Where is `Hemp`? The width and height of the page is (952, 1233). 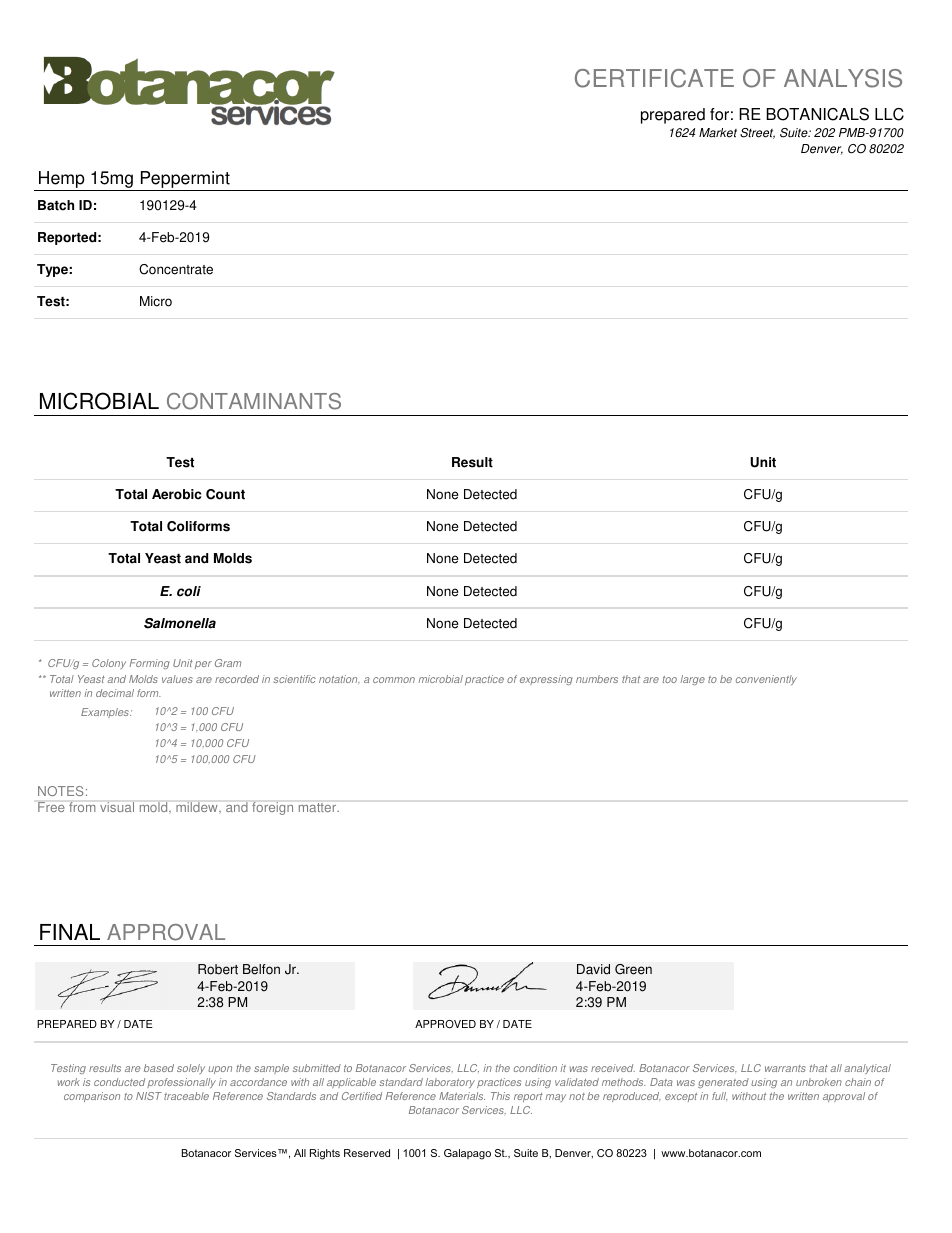 Hemp is located at coordinates (62, 181).
